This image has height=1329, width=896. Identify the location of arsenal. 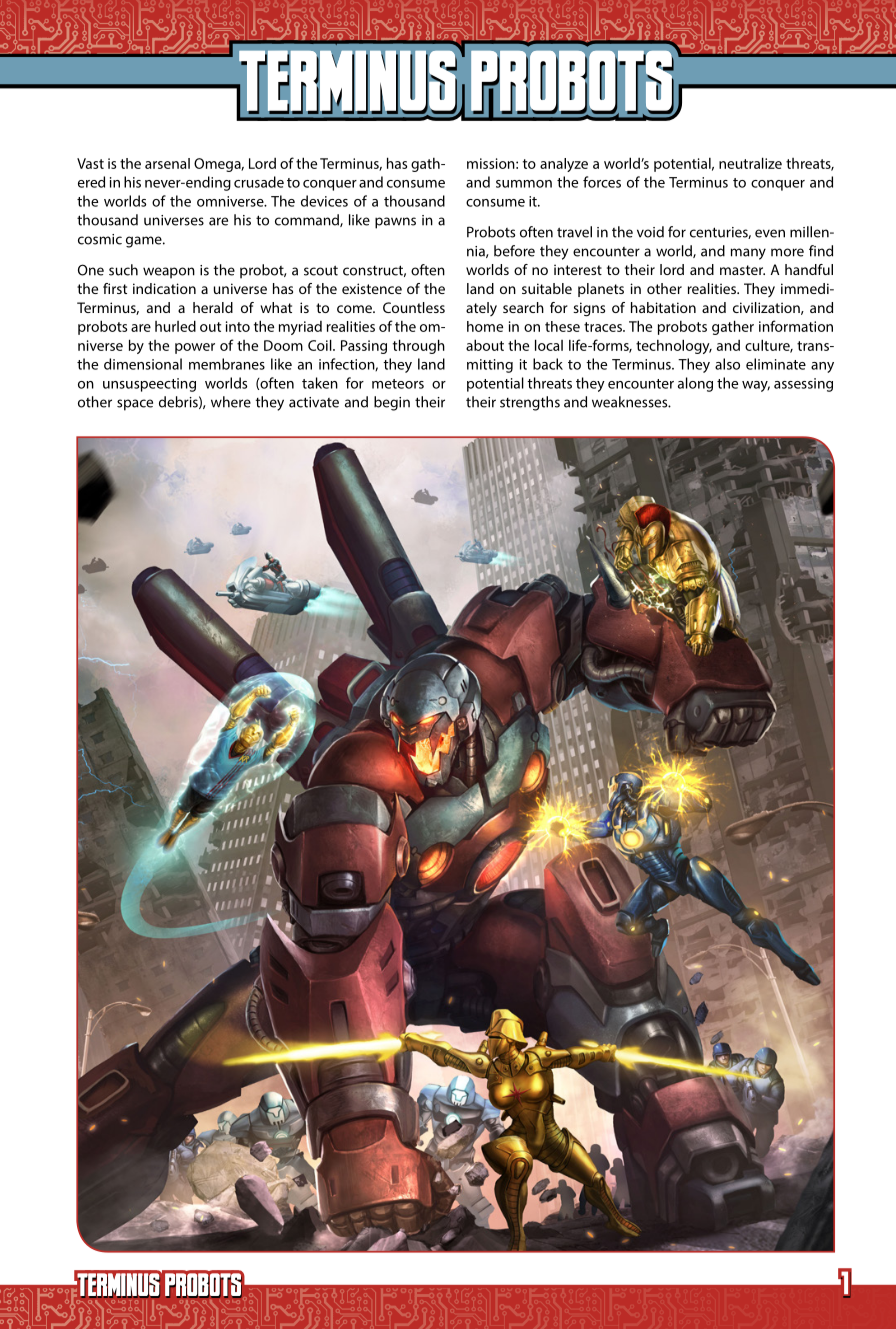
(167, 163).
